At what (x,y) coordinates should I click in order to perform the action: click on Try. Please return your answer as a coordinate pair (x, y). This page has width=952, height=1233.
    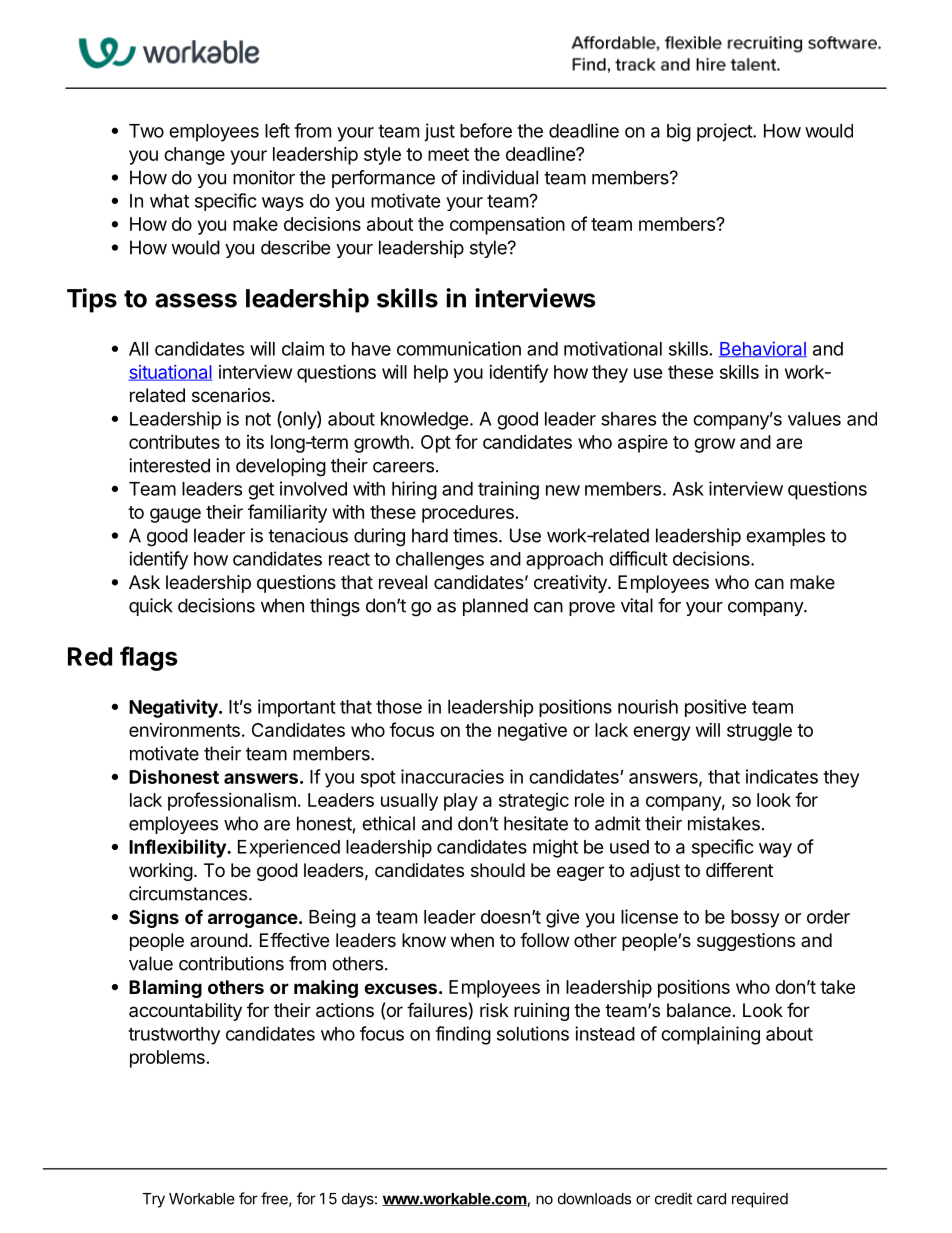
    Looking at the image, I should click on (153, 1200).
